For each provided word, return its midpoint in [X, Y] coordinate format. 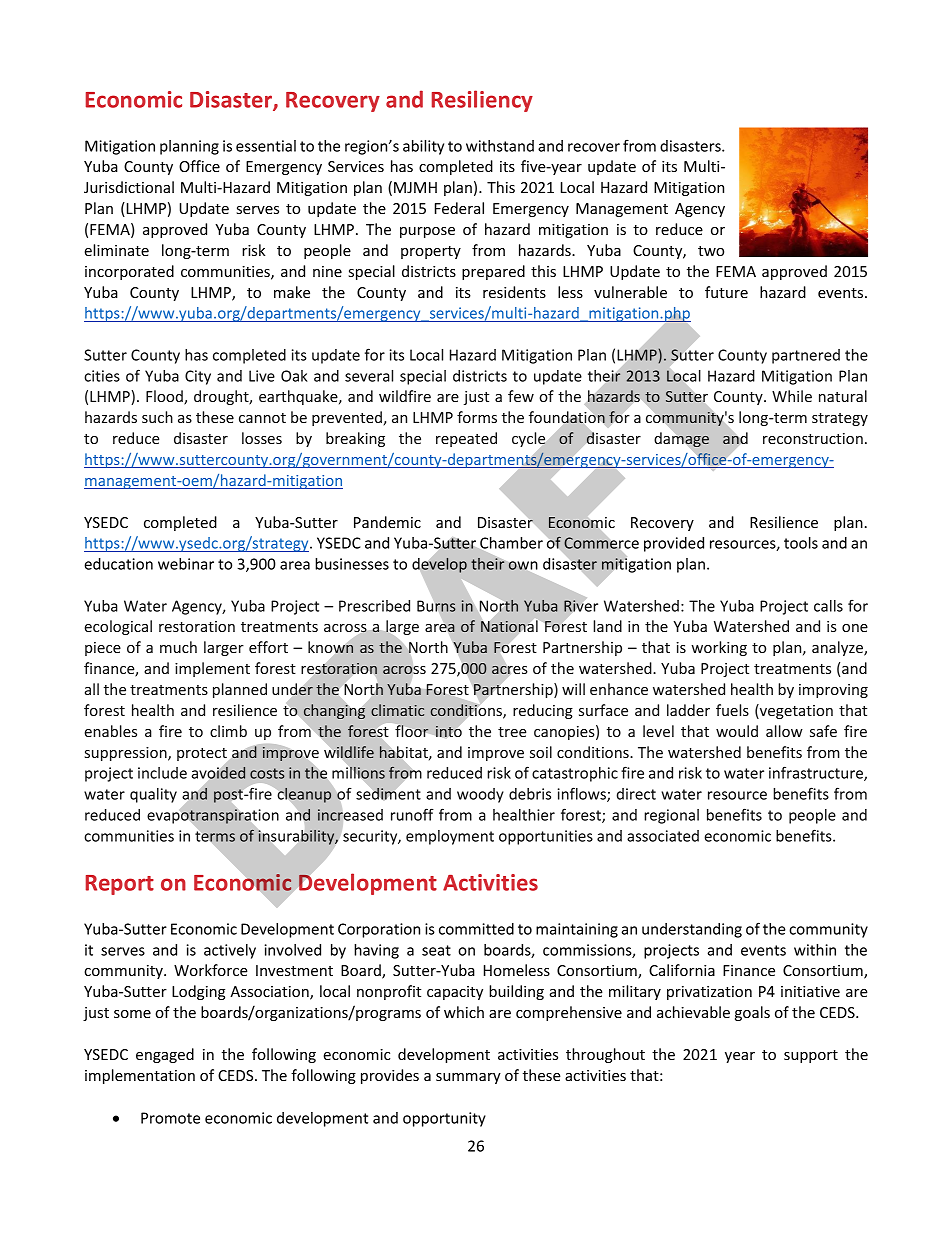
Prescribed [374, 606]
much [178, 647]
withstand [500, 146]
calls [828, 606]
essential [266, 146]
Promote [170, 1118]
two [711, 251]
